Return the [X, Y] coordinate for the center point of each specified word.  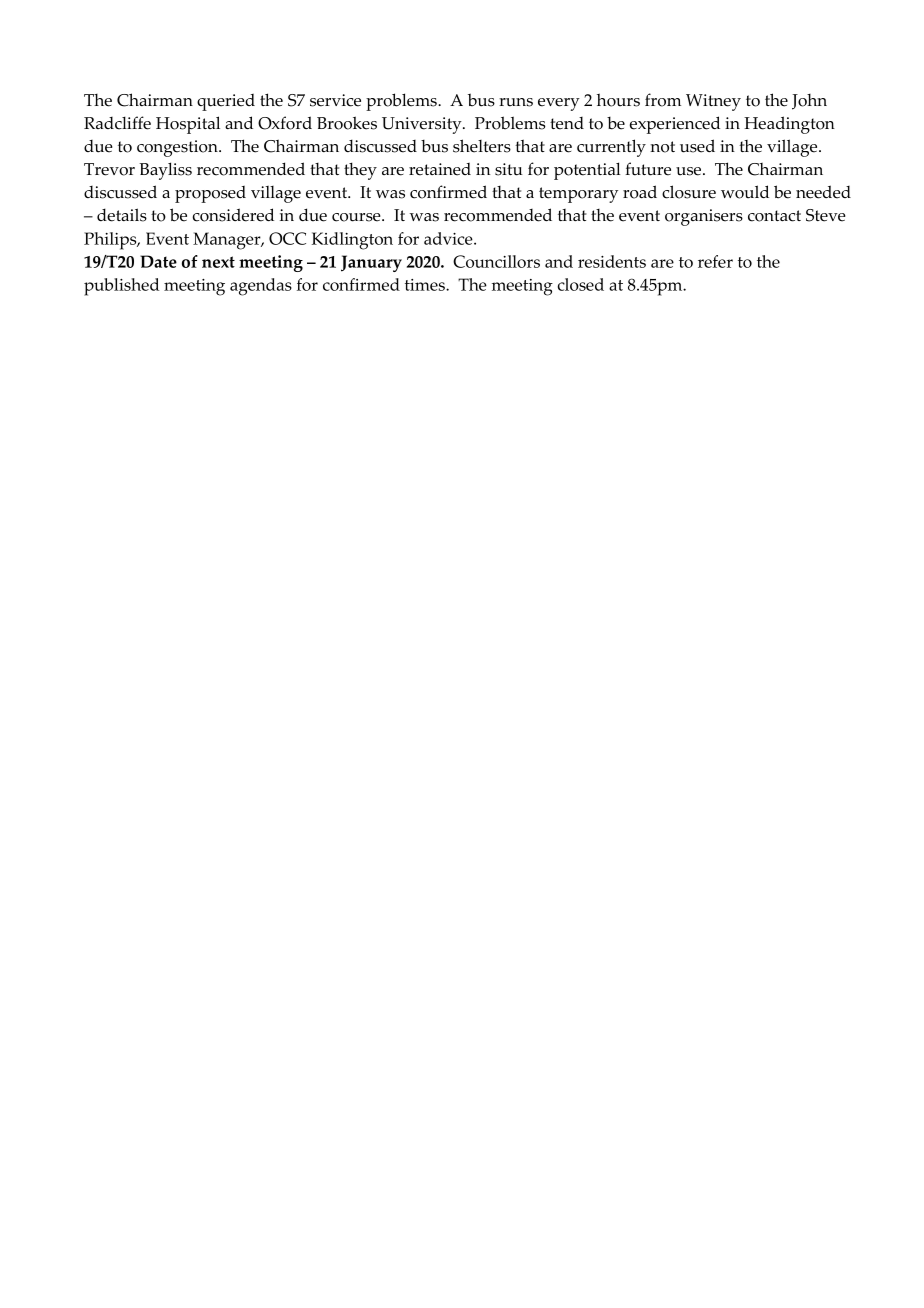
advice [449, 238]
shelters [482, 146]
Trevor [109, 169]
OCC [287, 238]
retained [440, 169]
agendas [261, 287]
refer [715, 261]
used [697, 146]
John [809, 102]
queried [226, 102]
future [648, 169]
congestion [178, 148]
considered [233, 215]
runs [516, 102]
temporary [578, 195]
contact [774, 216]
